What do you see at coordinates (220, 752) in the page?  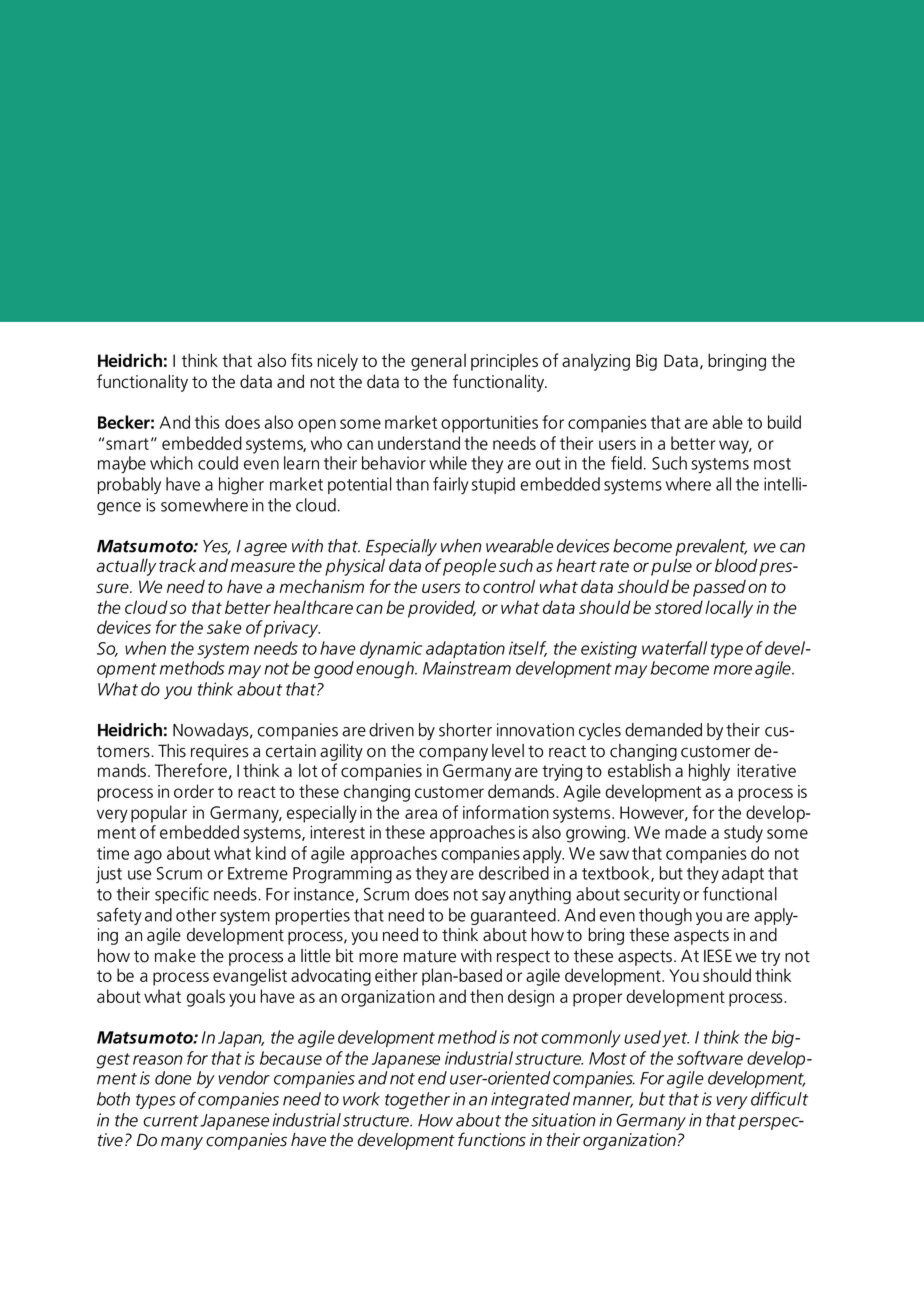 I see `requires` at bounding box center [220, 752].
